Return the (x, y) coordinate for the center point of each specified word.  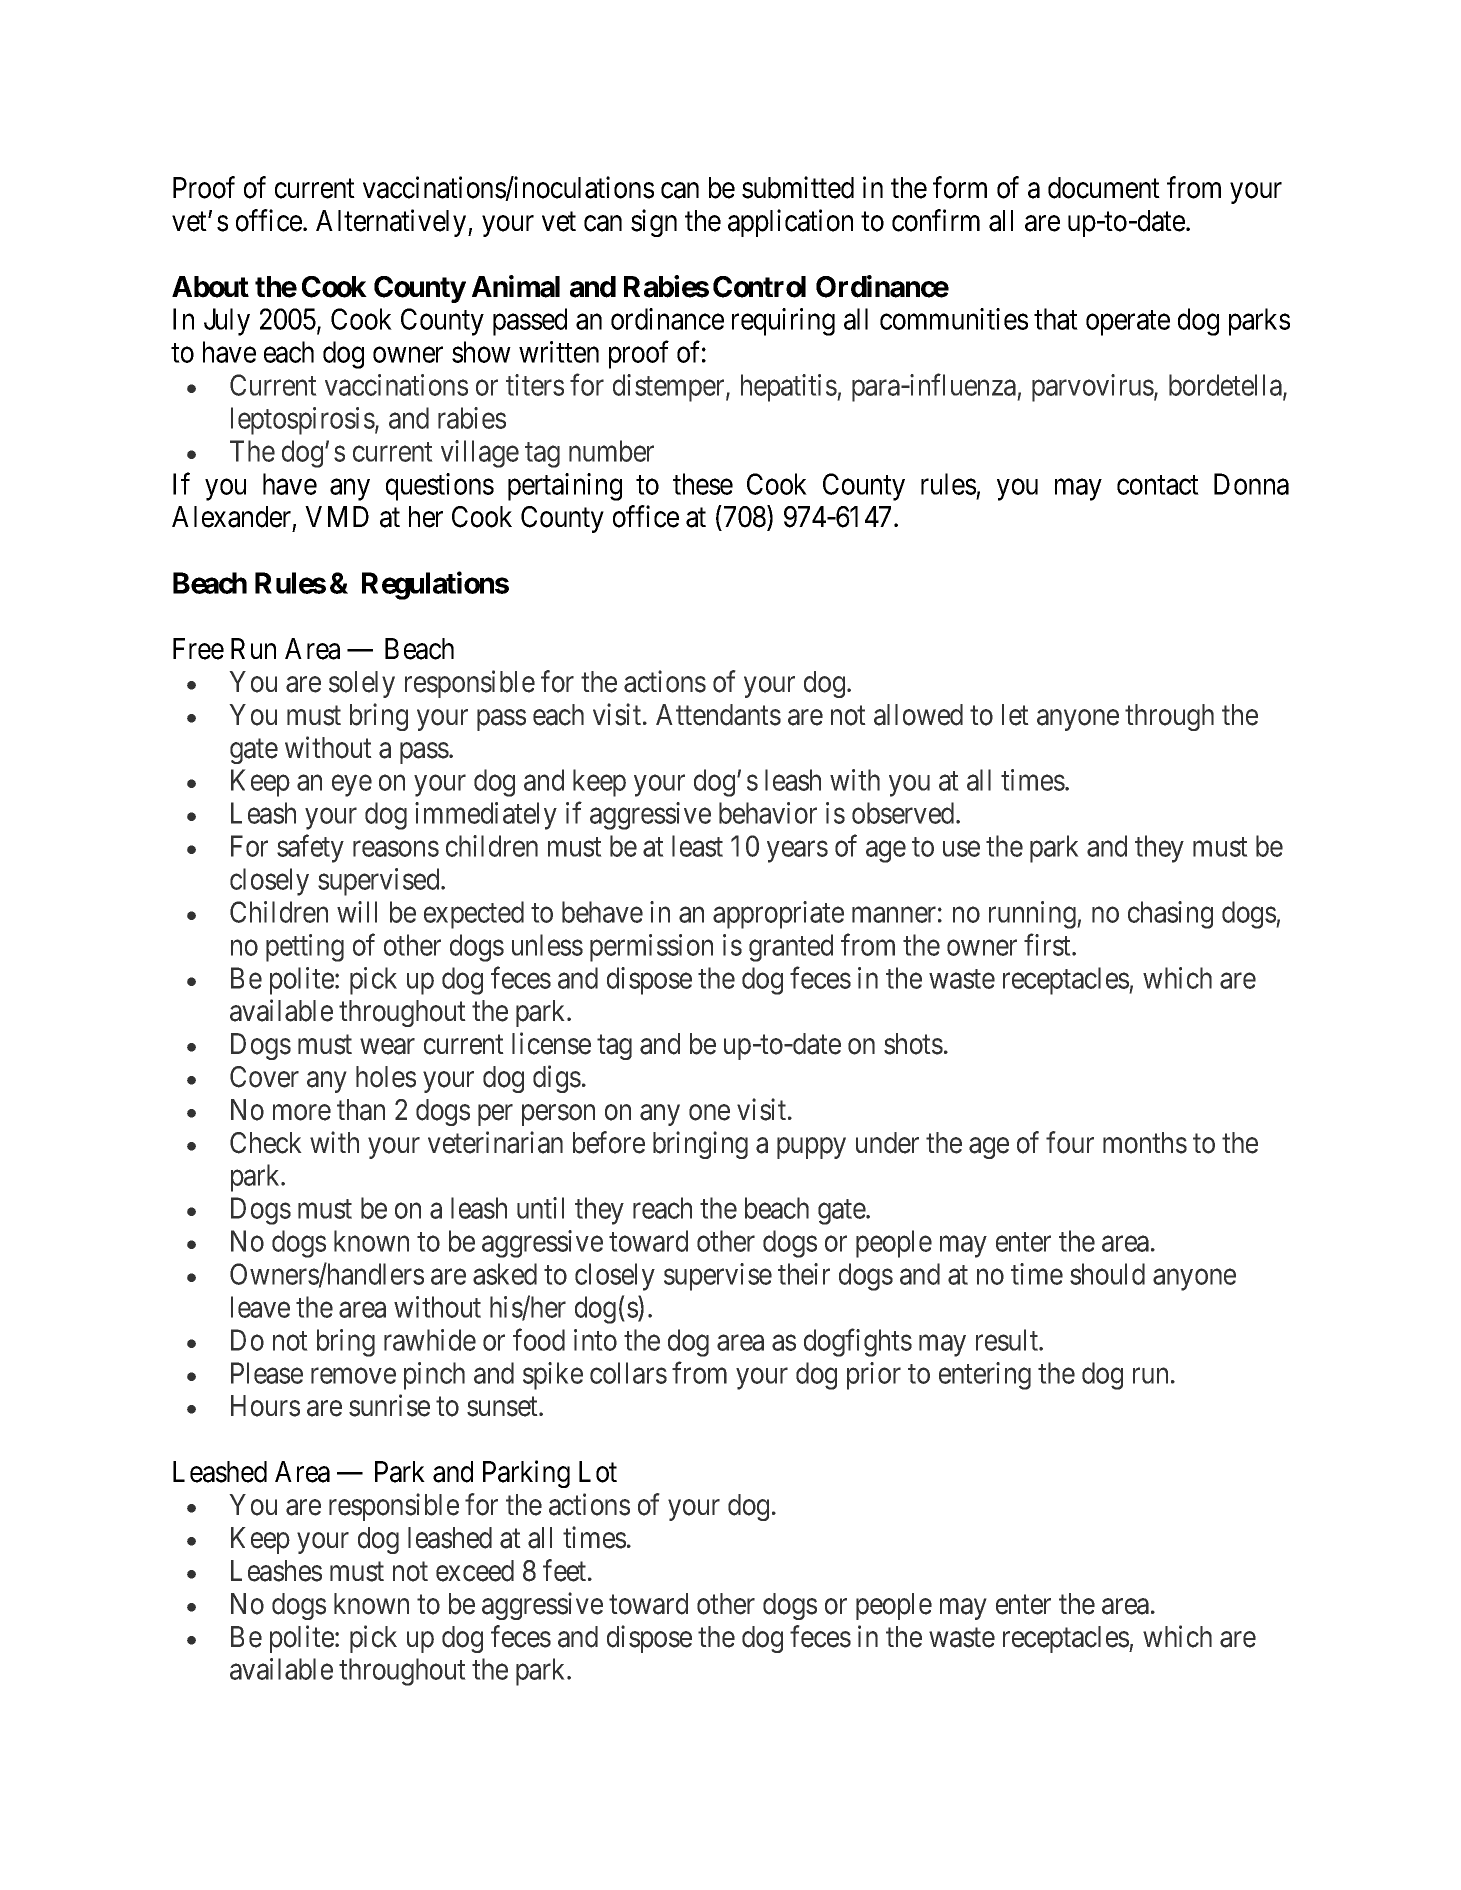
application (790, 223)
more (302, 1112)
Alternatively (392, 223)
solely (362, 684)
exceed (475, 1571)
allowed (918, 715)
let (1015, 715)
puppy (811, 1148)
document (1104, 188)
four (1070, 1142)
